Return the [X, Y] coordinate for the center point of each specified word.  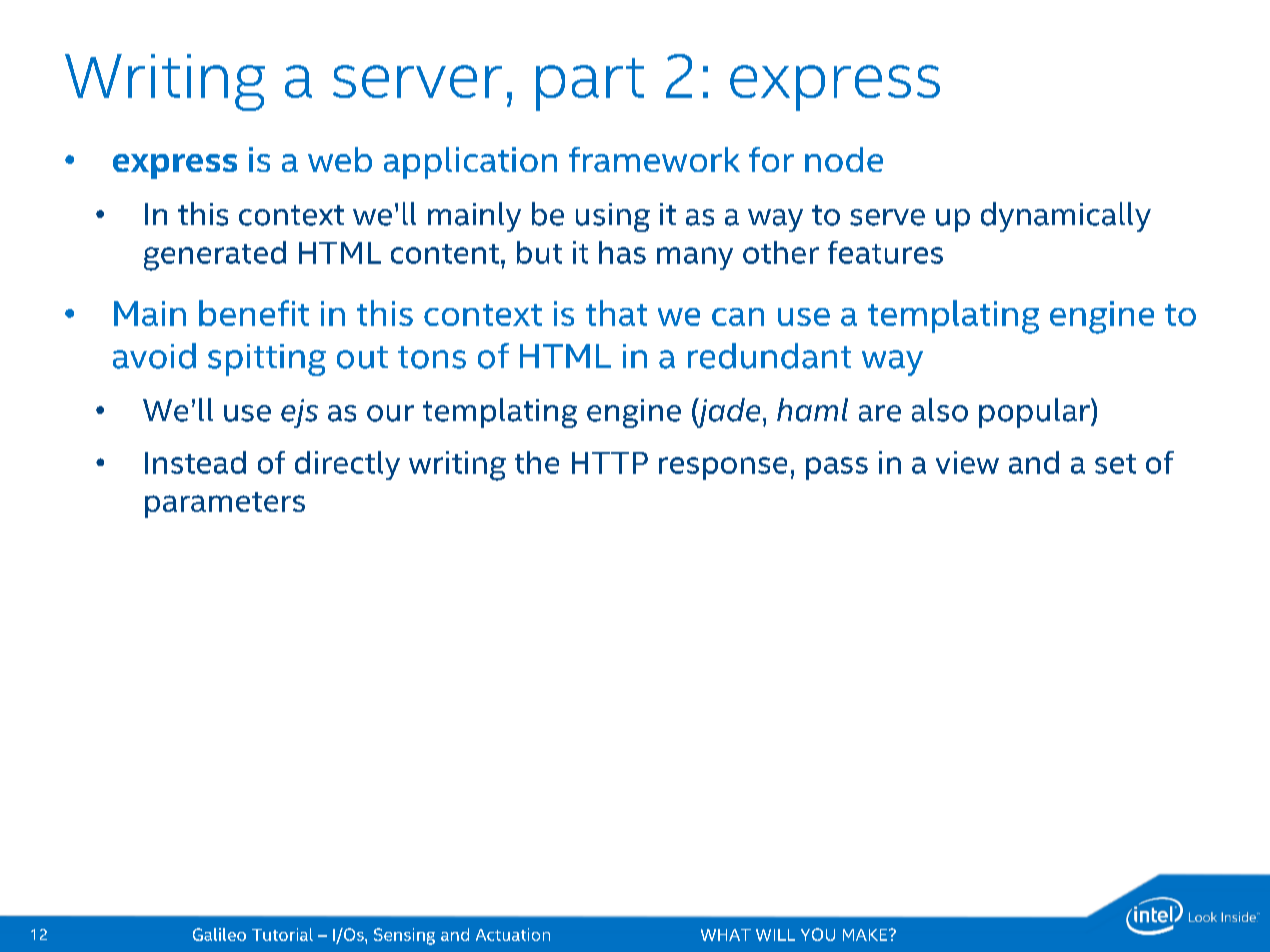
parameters [225, 505]
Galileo [219, 934]
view [967, 462]
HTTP [610, 463]
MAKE [866, 935]
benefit [254, 313]
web [340, 159]
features [885, 252]
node [844, 159]
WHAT [726, 935]
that [616, 313]
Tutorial [282, 934]
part [590, 84]
